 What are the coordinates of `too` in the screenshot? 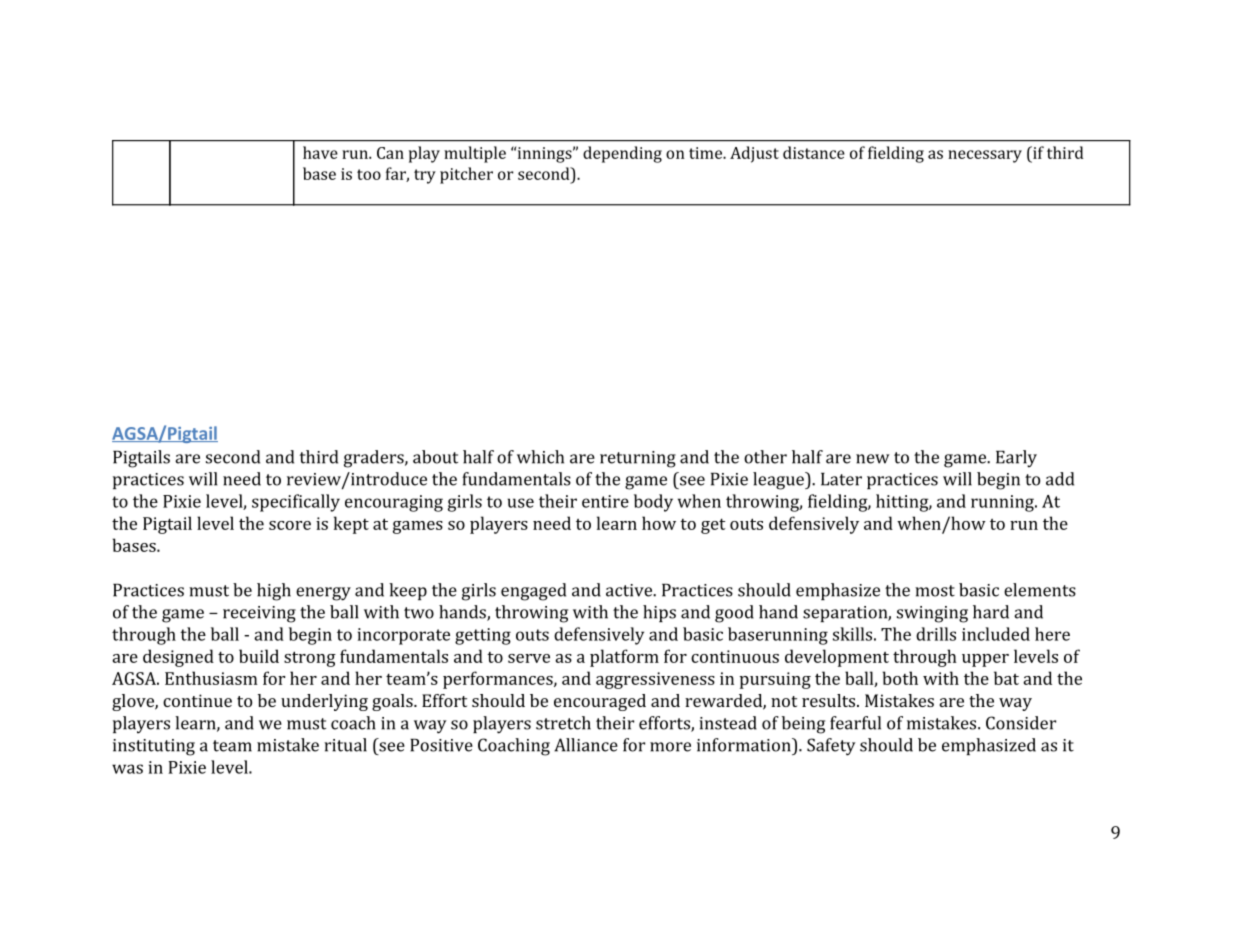 It's located at (369, 174).
